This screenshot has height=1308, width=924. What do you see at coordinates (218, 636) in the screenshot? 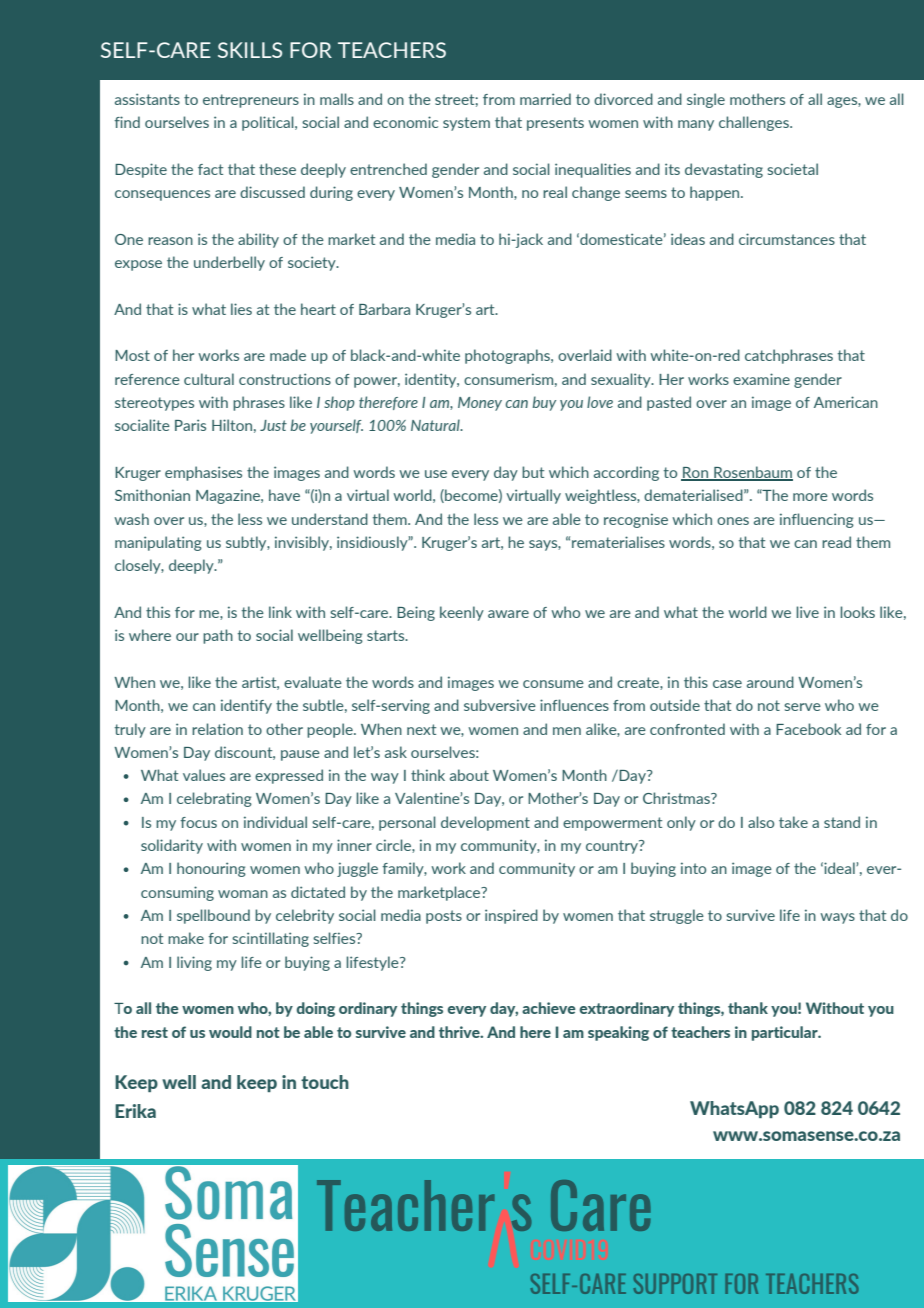
I see `path` at bounding box center [218, 636].
